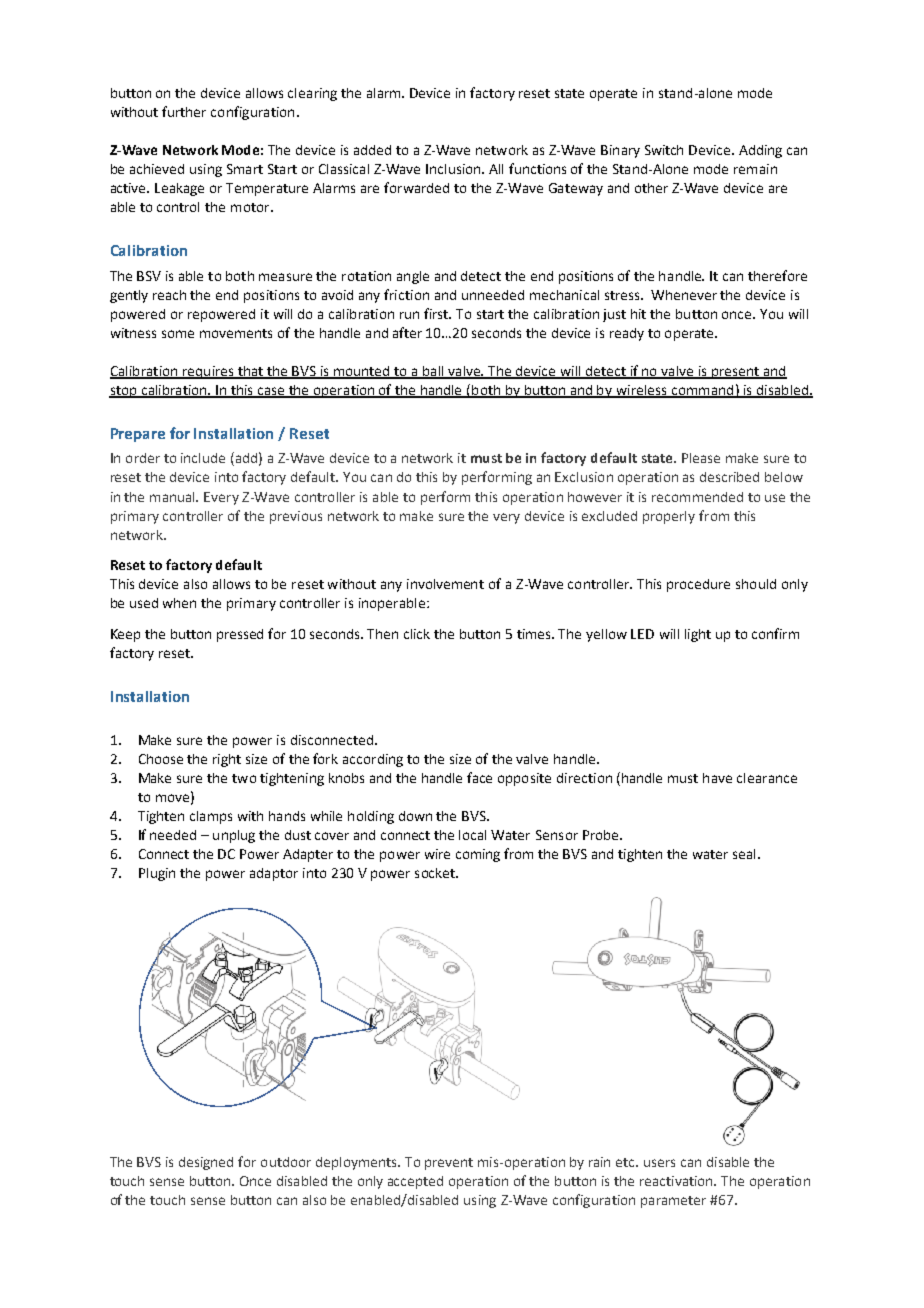 This page has width=924, height=1308. I want to click on Switch, so click(664, 150).
